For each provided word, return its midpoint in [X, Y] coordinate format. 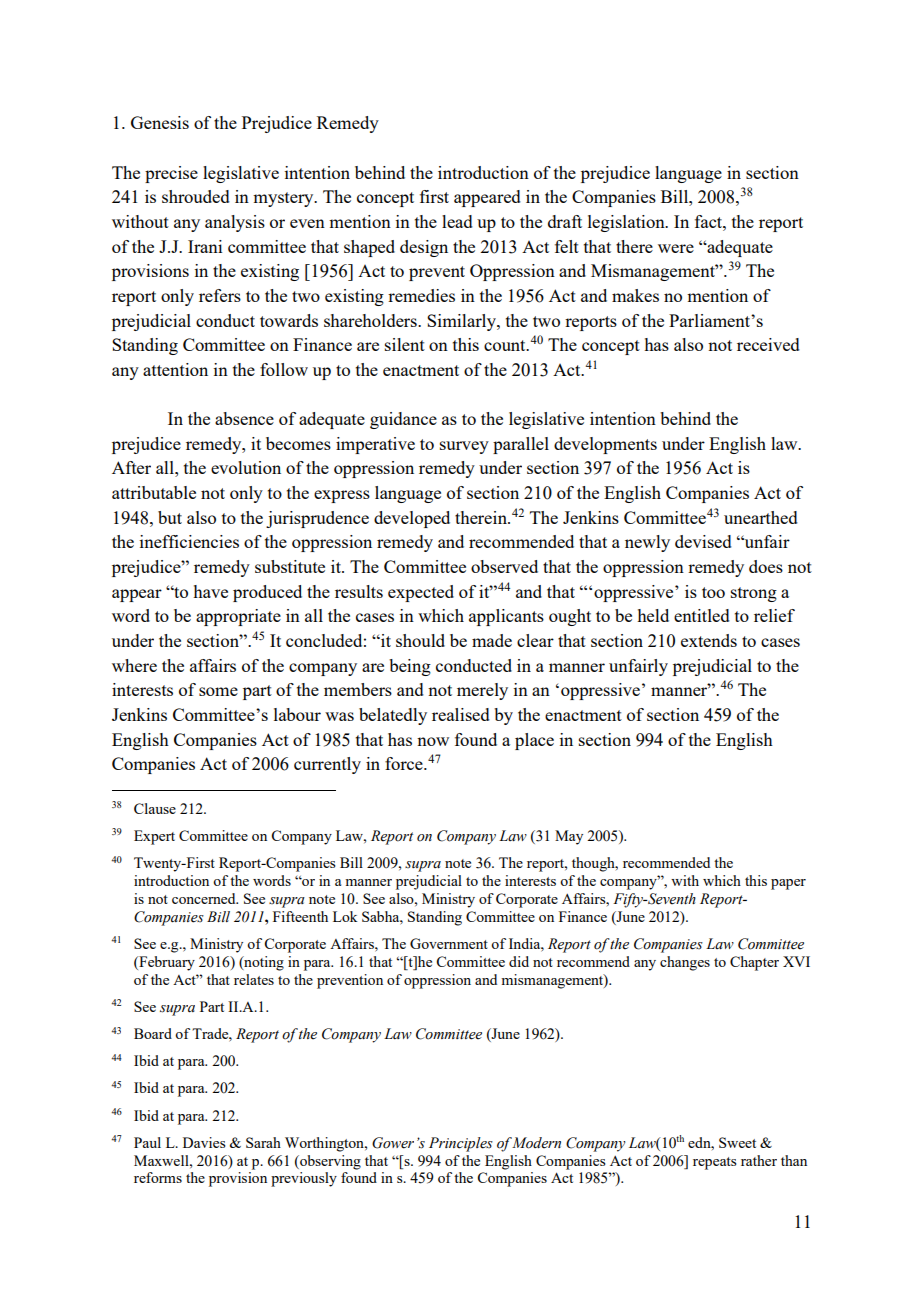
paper [788, 884]
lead [457, 221]
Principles [461, 1144]
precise [171, 174]
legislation [627, 223]
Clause [155, 808]
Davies [204, 1142]
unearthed [761, 517]
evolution [246, 467]
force [405, 763]
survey [464, 447]
